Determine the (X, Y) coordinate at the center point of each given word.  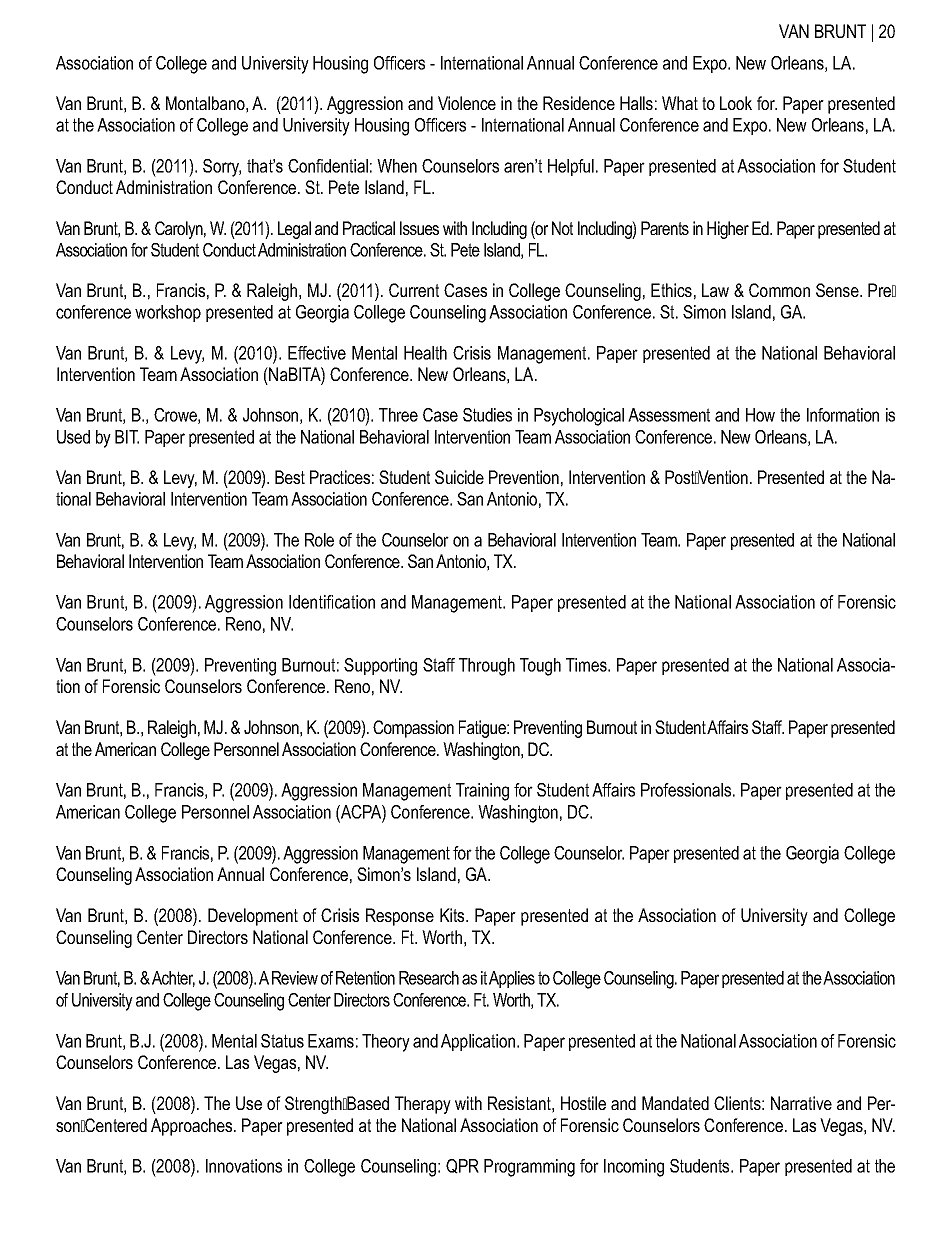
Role (319, 540)
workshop (168, 313)
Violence (467, 103)
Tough (540, 667)
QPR (462, 1166)
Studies (487, 415)
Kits (453, 915)
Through (487, 667)
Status (282, 1041)
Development (253, 917)
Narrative (801, 1103)
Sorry (222, 168)
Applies (512, 979)
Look (736, 103)
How (760, 415)
